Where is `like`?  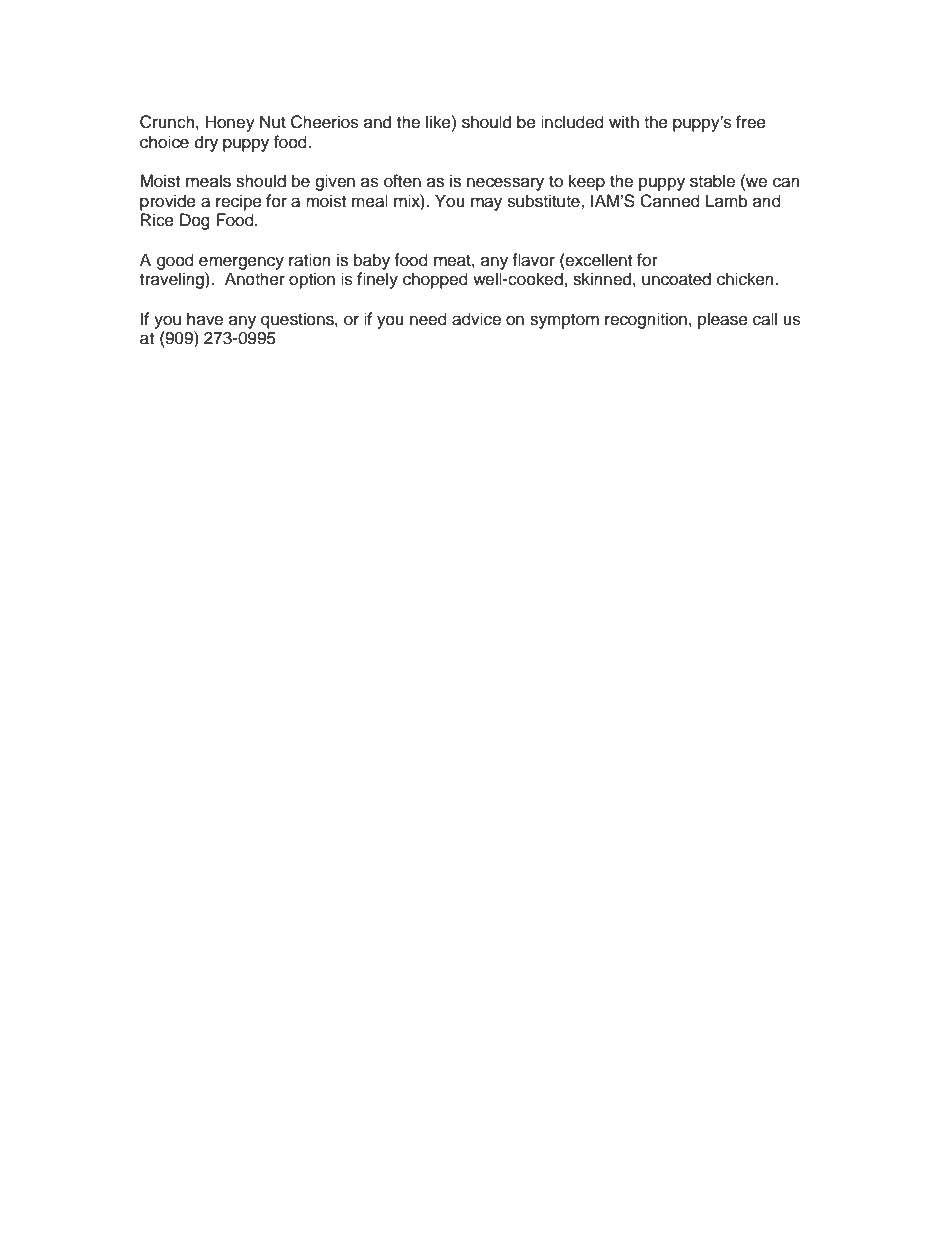 like is located at coordinates (439, 122).
